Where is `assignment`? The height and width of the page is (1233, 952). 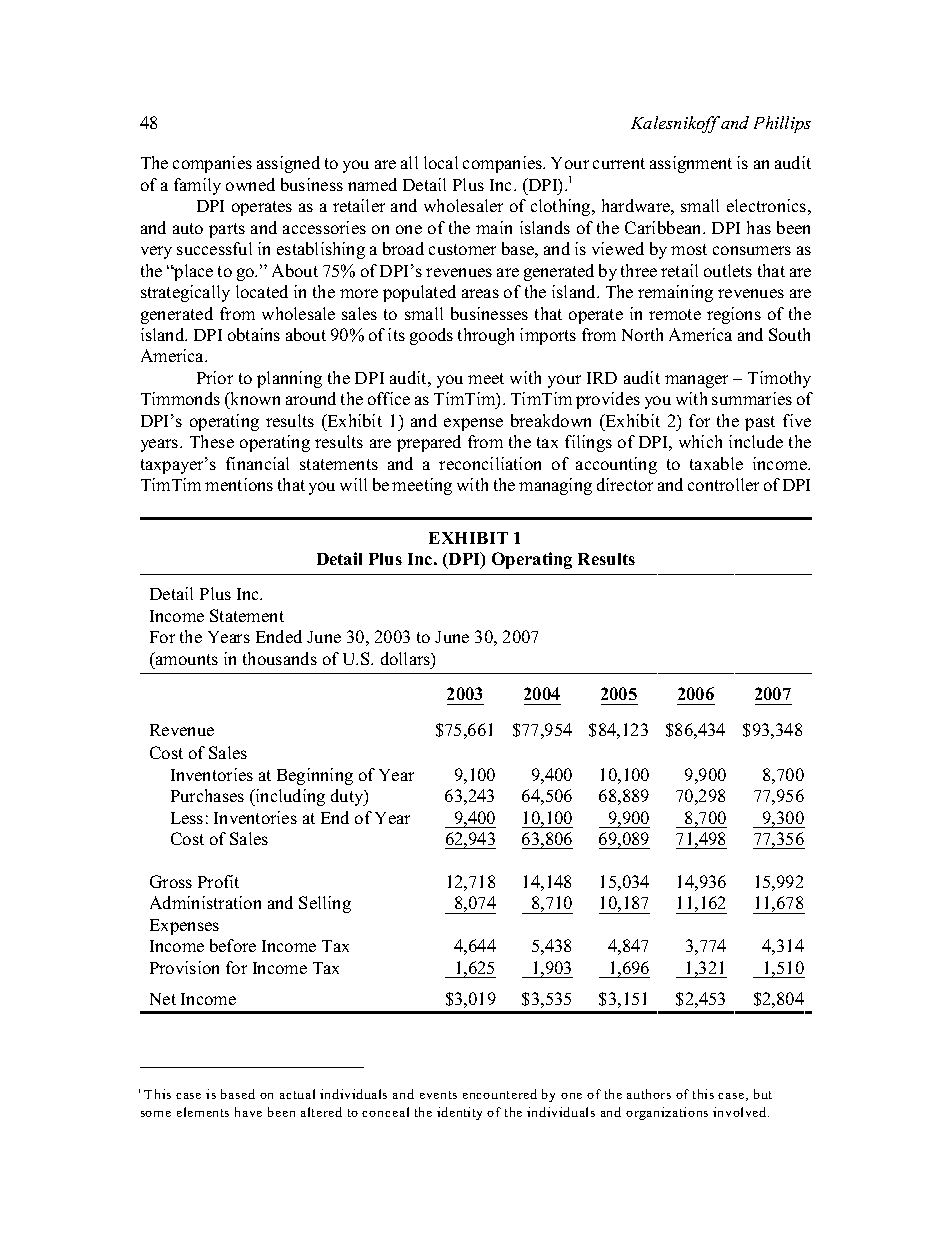 assignment is located at coordinates (691, 164).
